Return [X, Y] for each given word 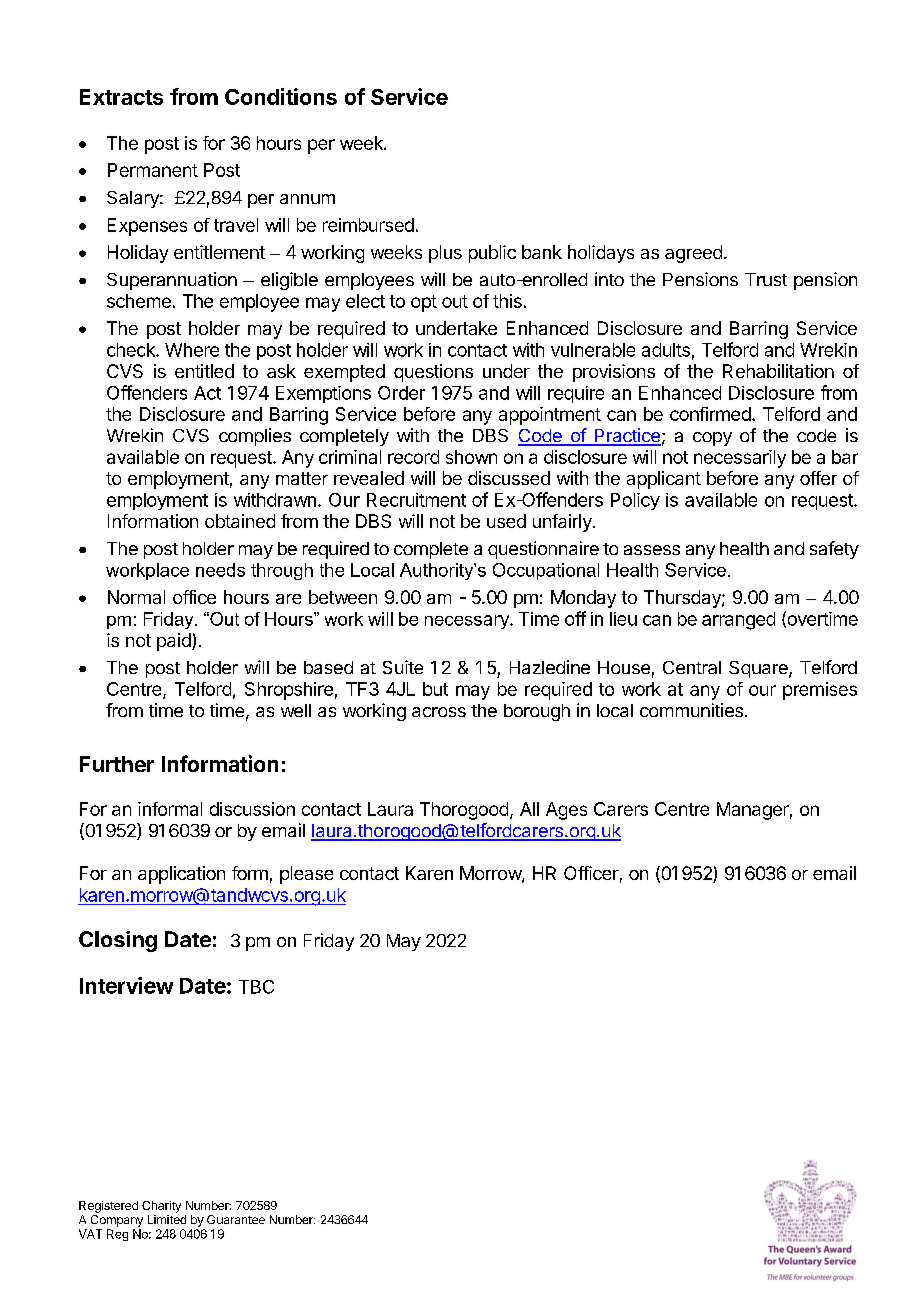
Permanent [153, 170]
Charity [161, 1207]
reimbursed [368, 225]
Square [759, 669]
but [435, 689]
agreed [693, 254]
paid [175, 642]
